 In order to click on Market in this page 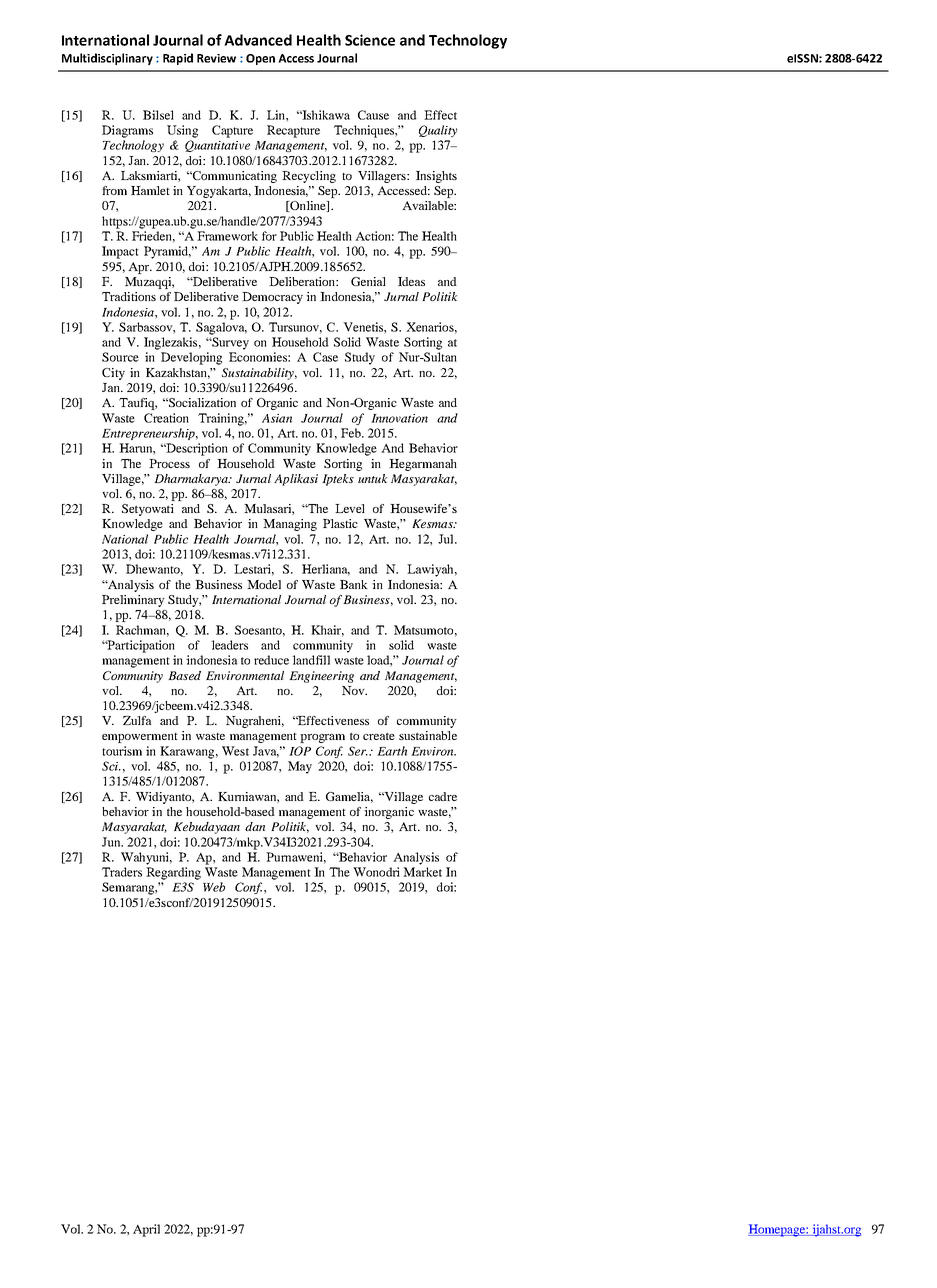, I will do `click(422, 872)`.
